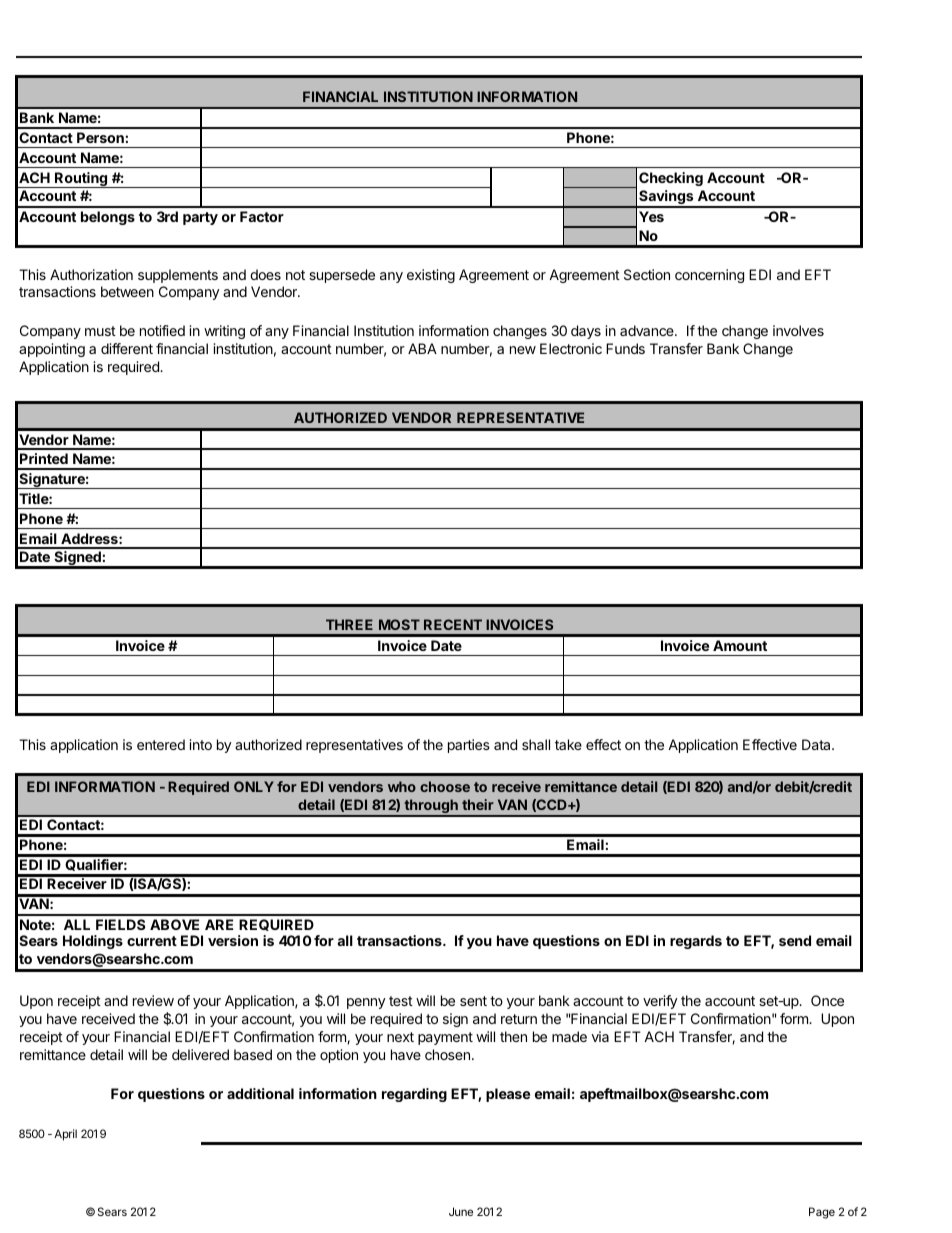 This page has width=952, height=1233. Describe the element at coordinates (822, 1213) in the page. I see `Page` at that location.
